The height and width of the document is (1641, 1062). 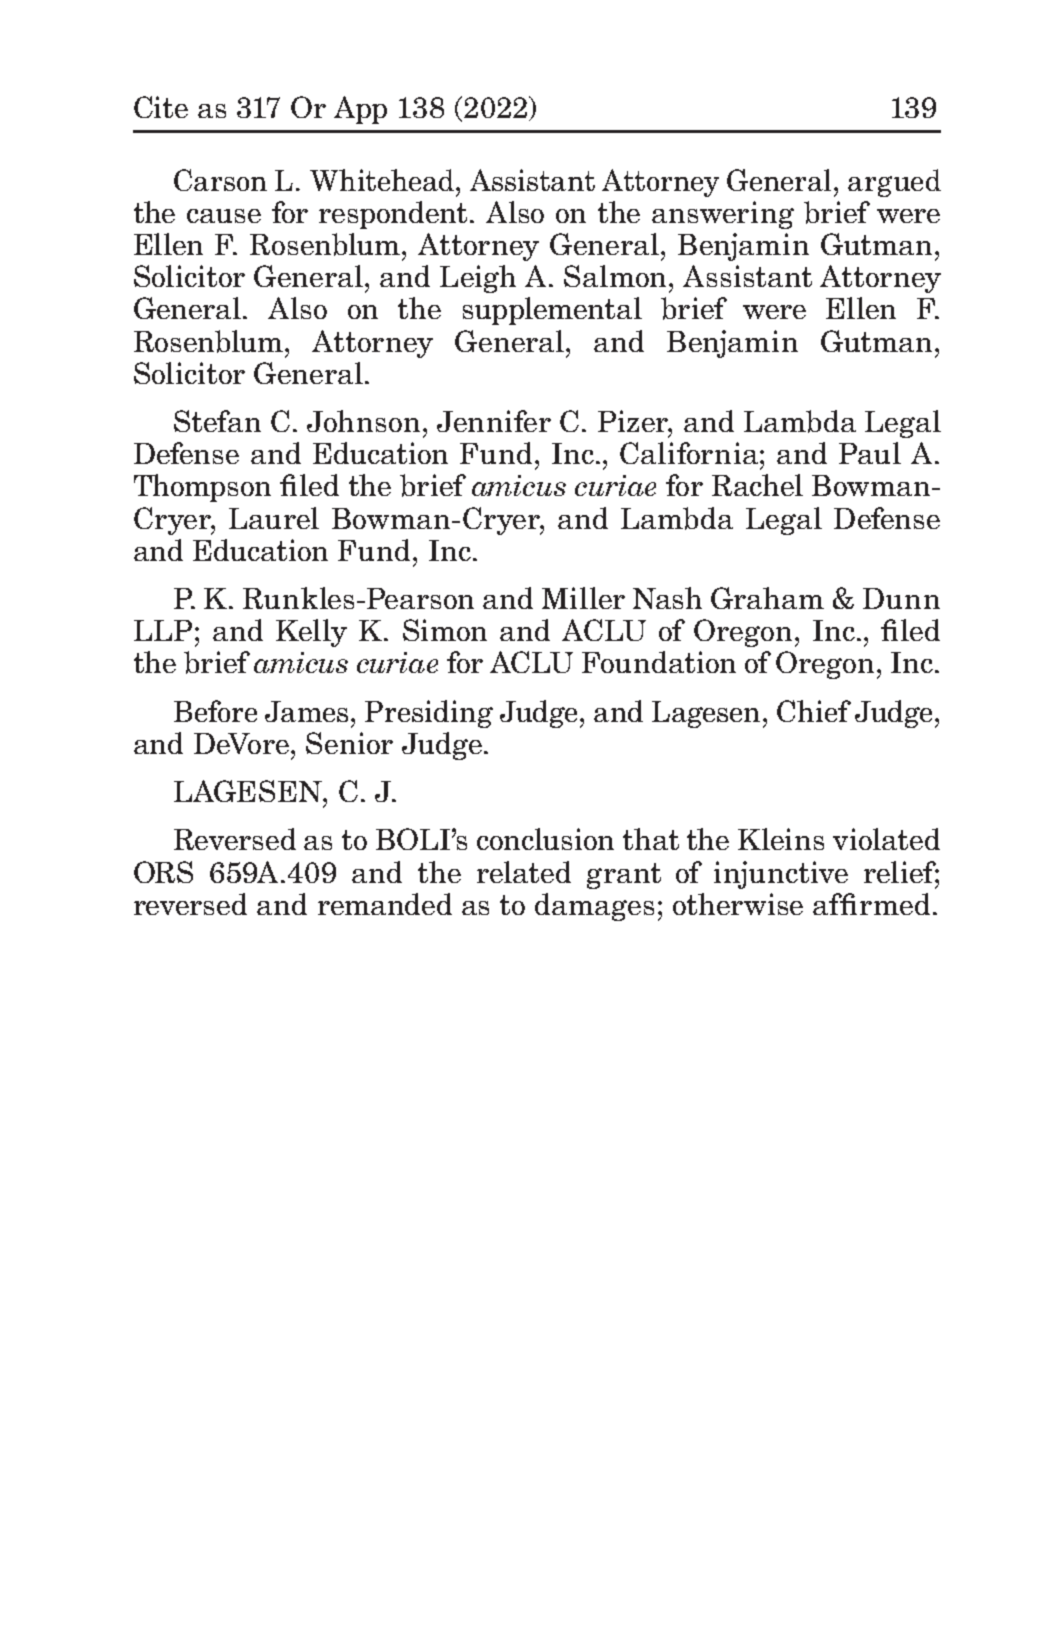 What do you see at coordinates (217, 421) in the document?
I see `Stefan` at bounding box center [217, 421].
